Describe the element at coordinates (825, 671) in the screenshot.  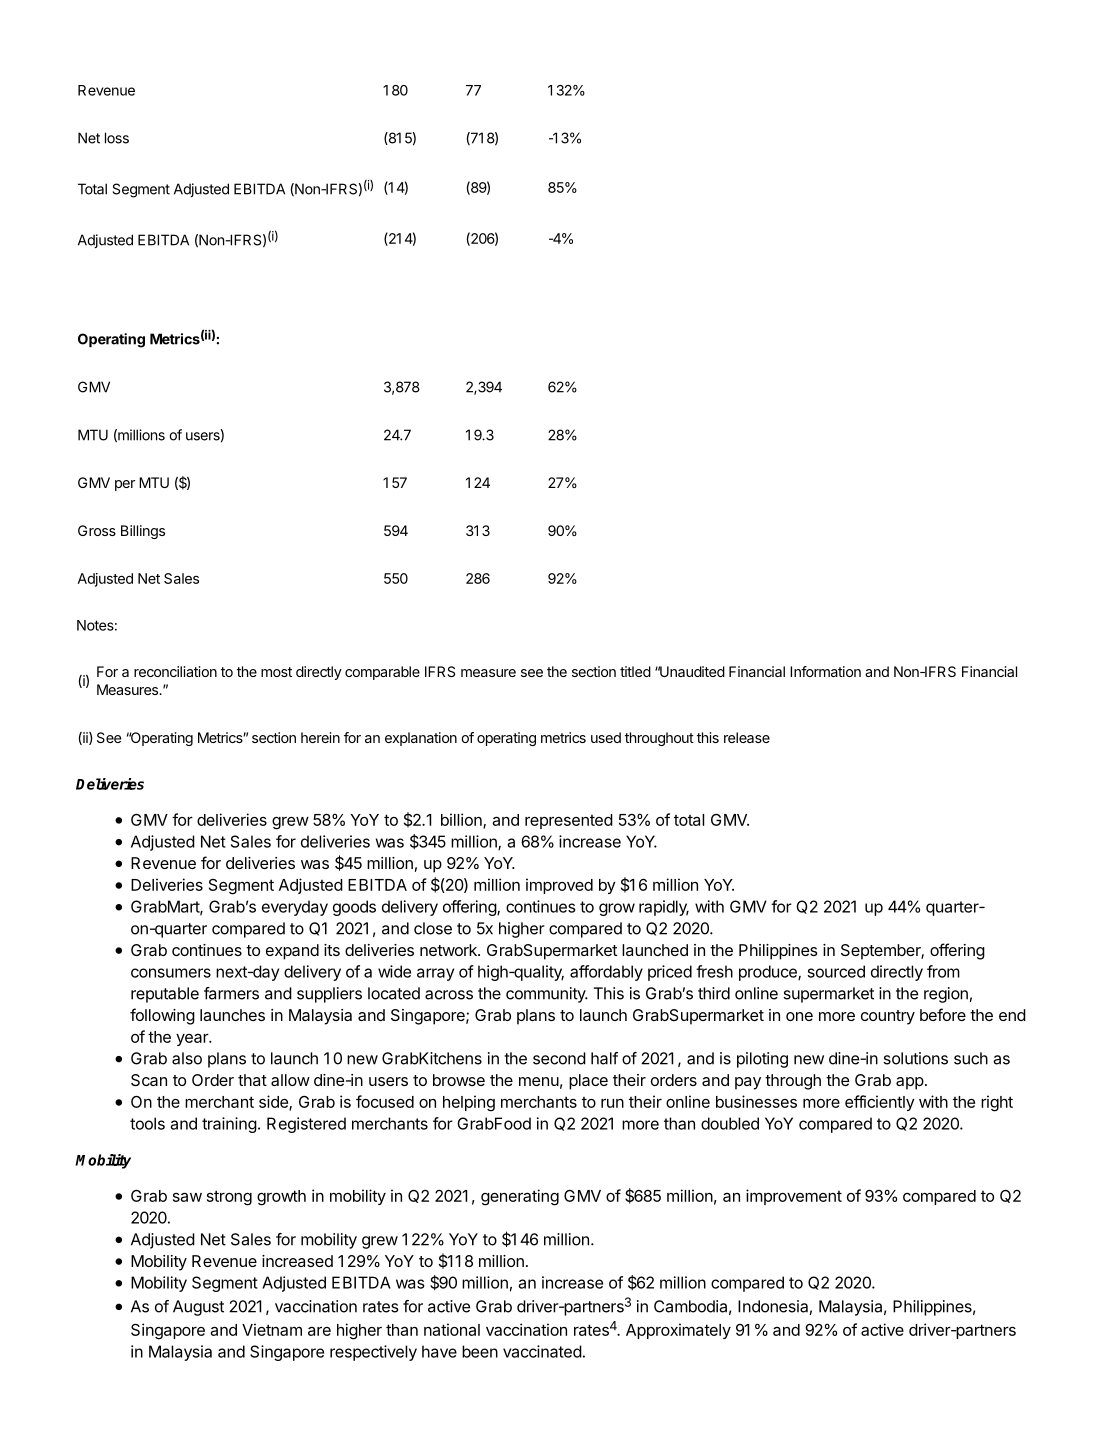
I see `Information` at that location.
